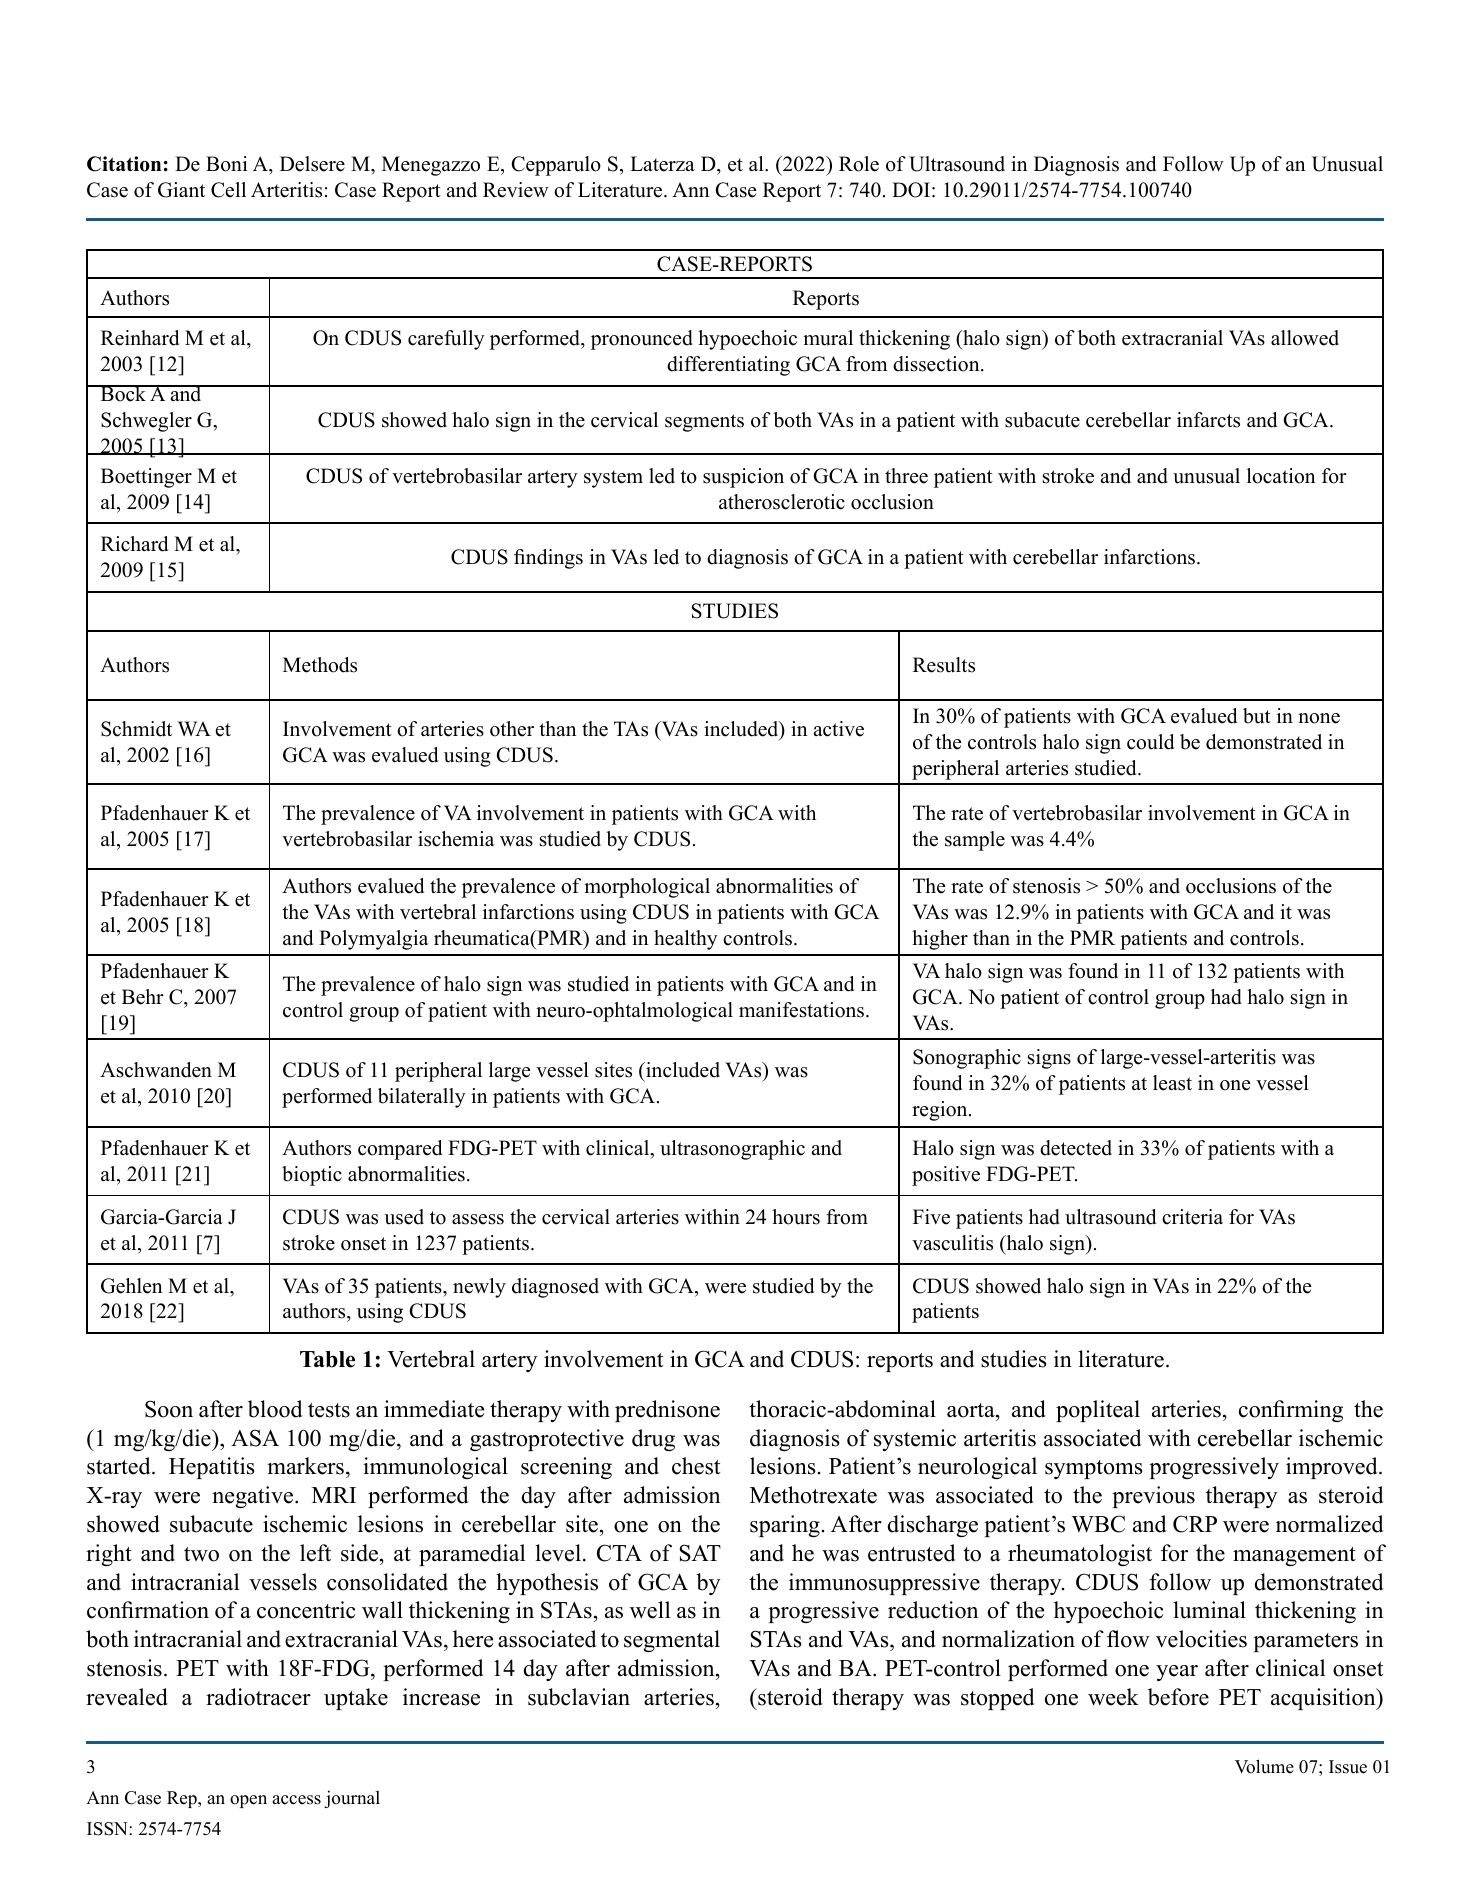  Describe the element at coordinates (1257, 716) in the screenshot. I see `but` at that location.
